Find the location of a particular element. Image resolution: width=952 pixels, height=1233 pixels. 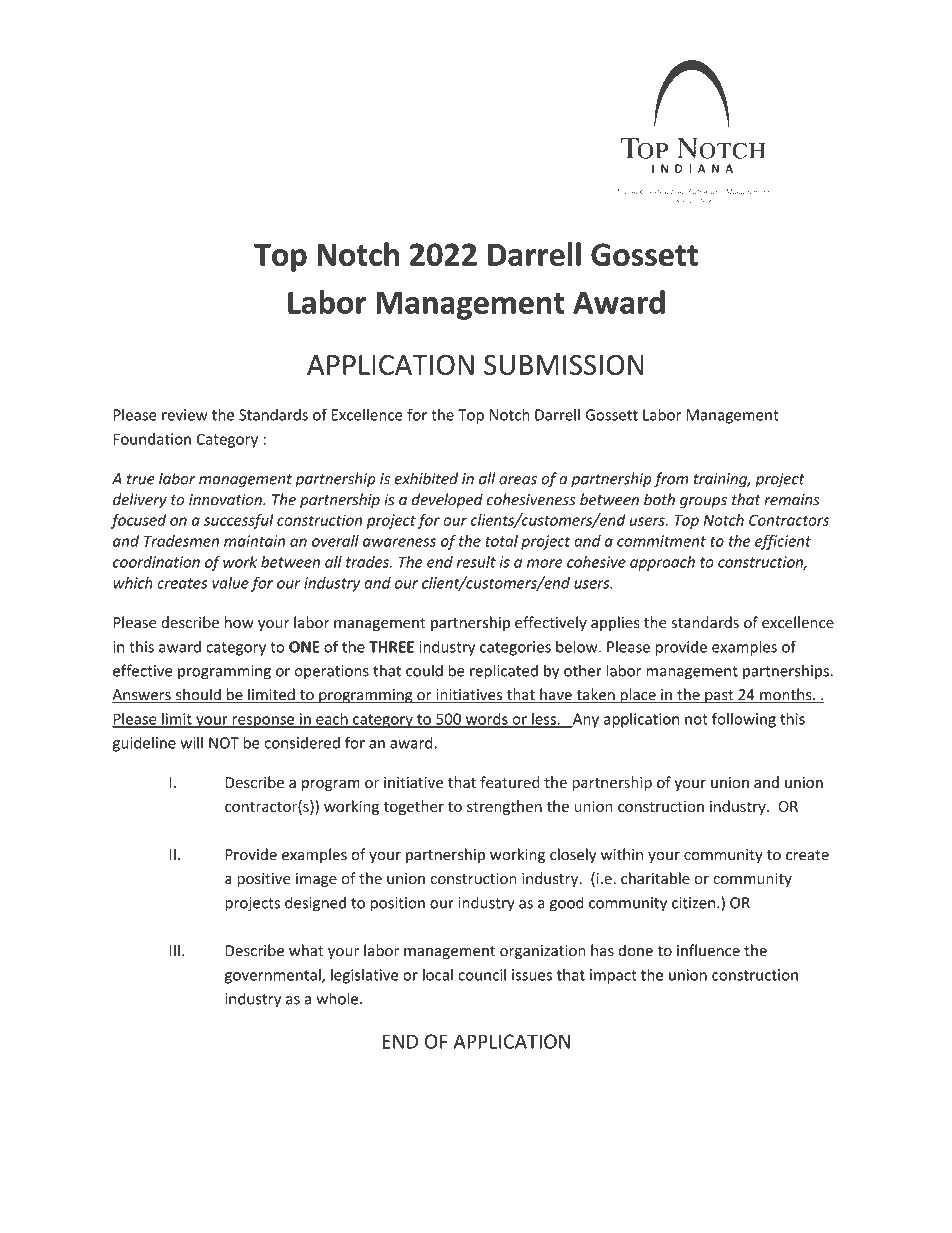

following is located at coordinates (744, 720).
